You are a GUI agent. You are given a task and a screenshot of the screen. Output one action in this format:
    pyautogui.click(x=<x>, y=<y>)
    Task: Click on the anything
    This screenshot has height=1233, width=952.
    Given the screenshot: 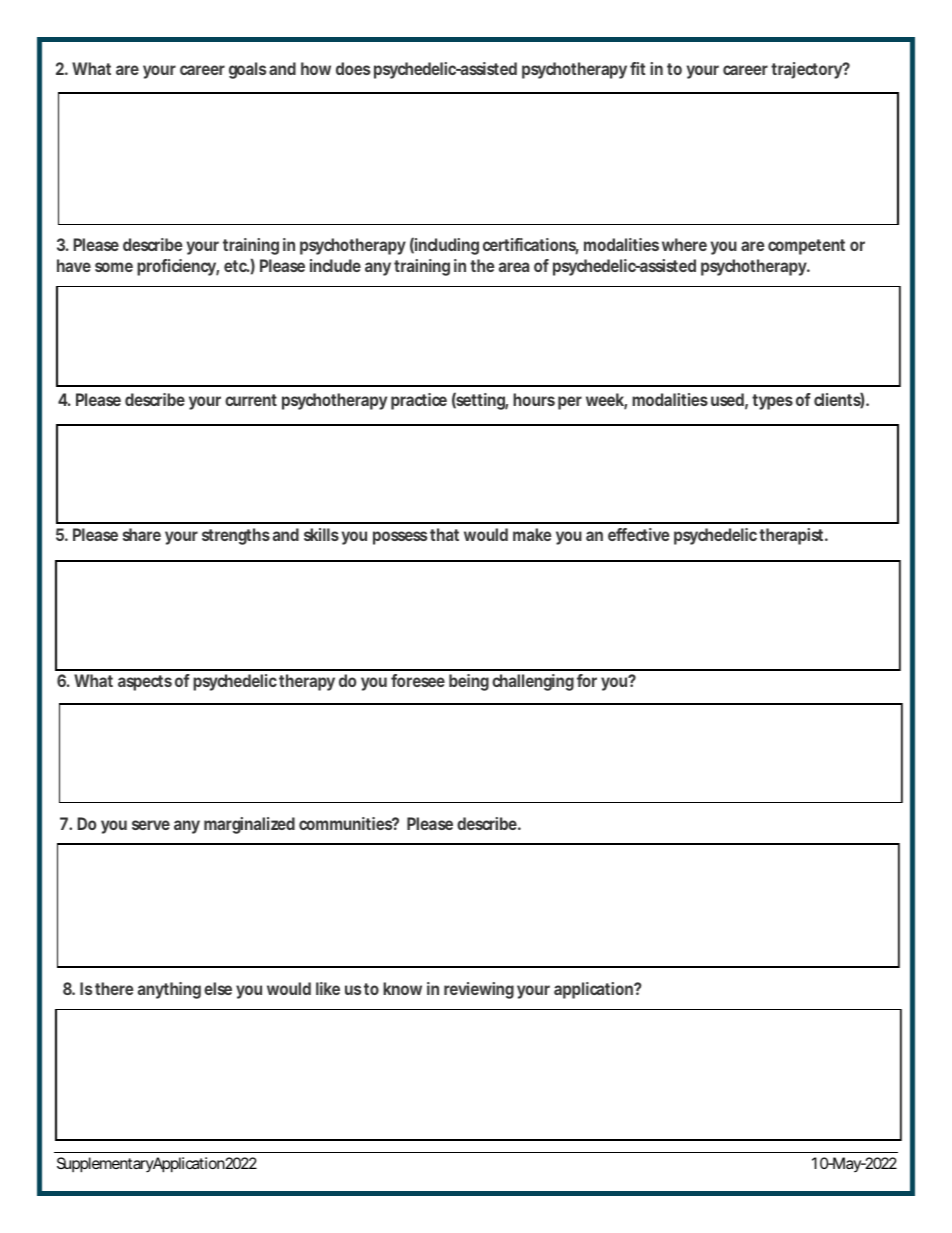 What is the action you would take?
    pyautogui.click(x=169, y=990)
